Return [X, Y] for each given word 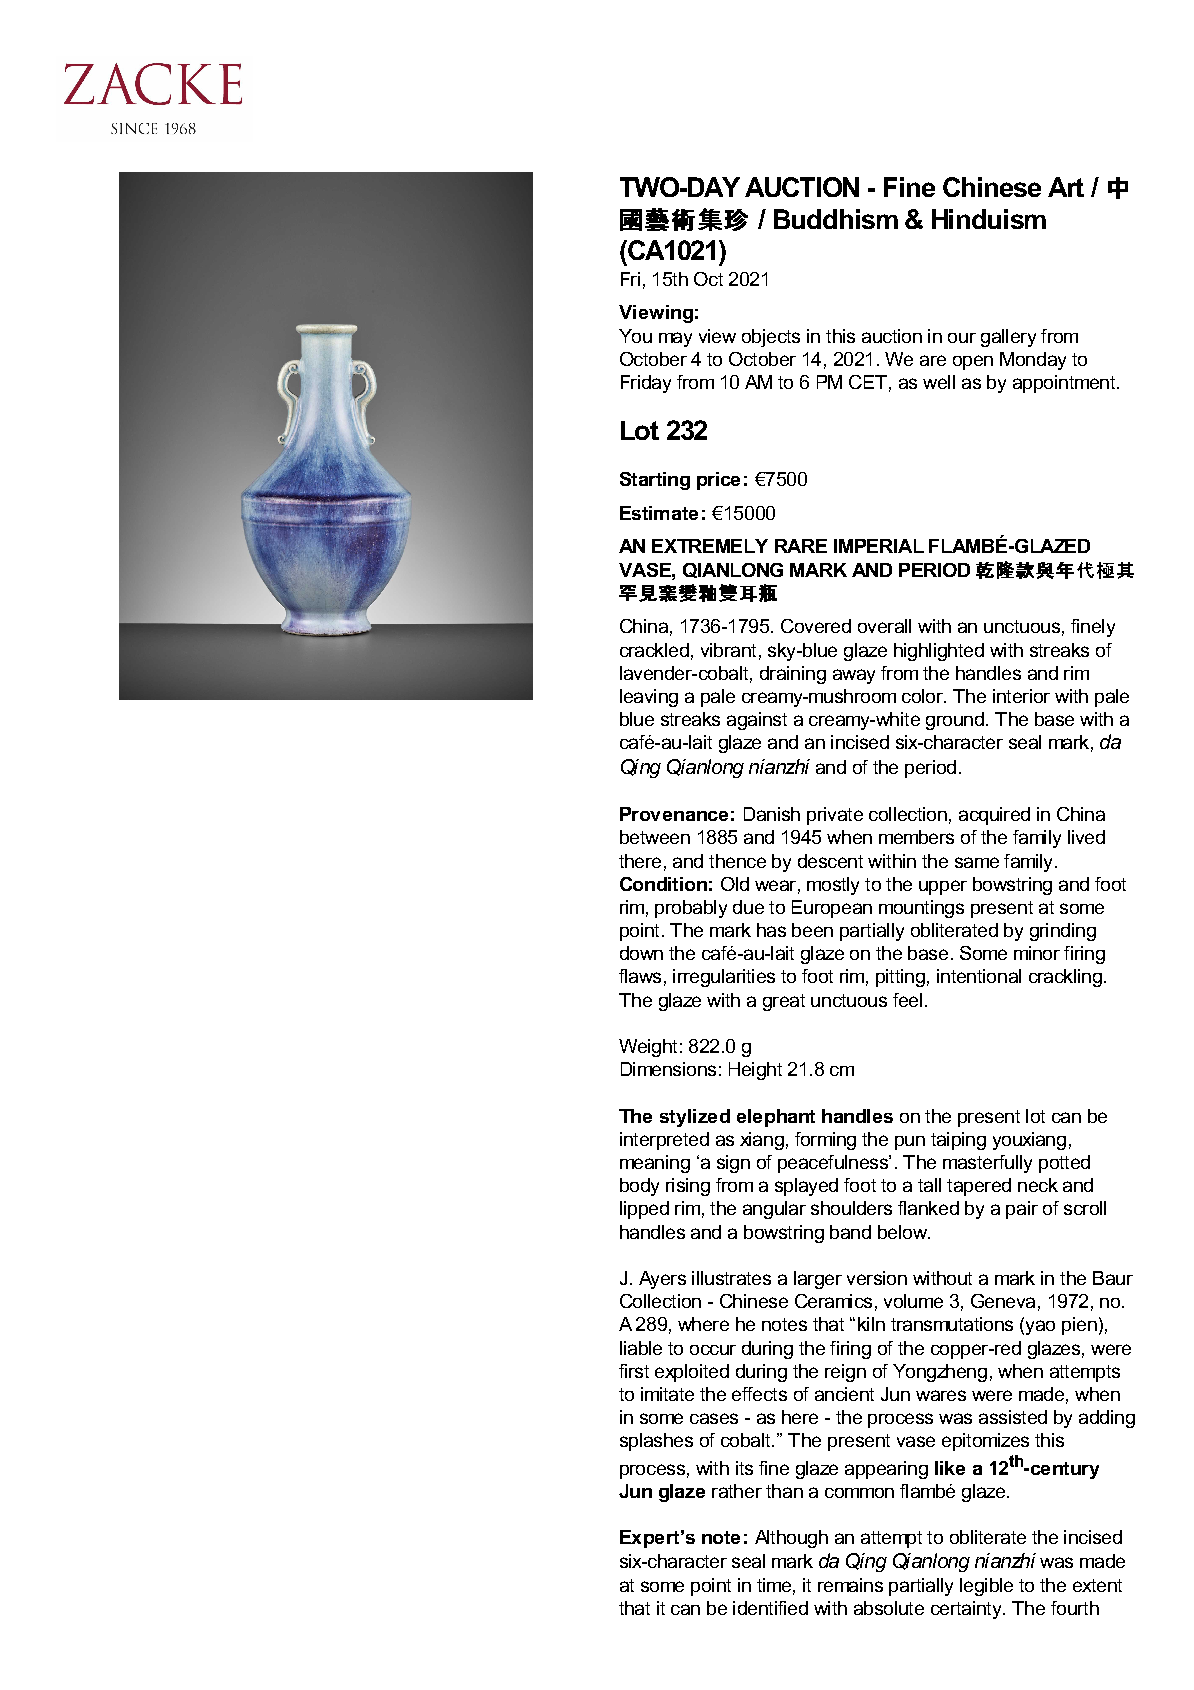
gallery [1008, 338]
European [832, 909]
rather [737, 1491]
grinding [1063, 932]
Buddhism [836, 219]
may [675, 339]
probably [691, 909]
